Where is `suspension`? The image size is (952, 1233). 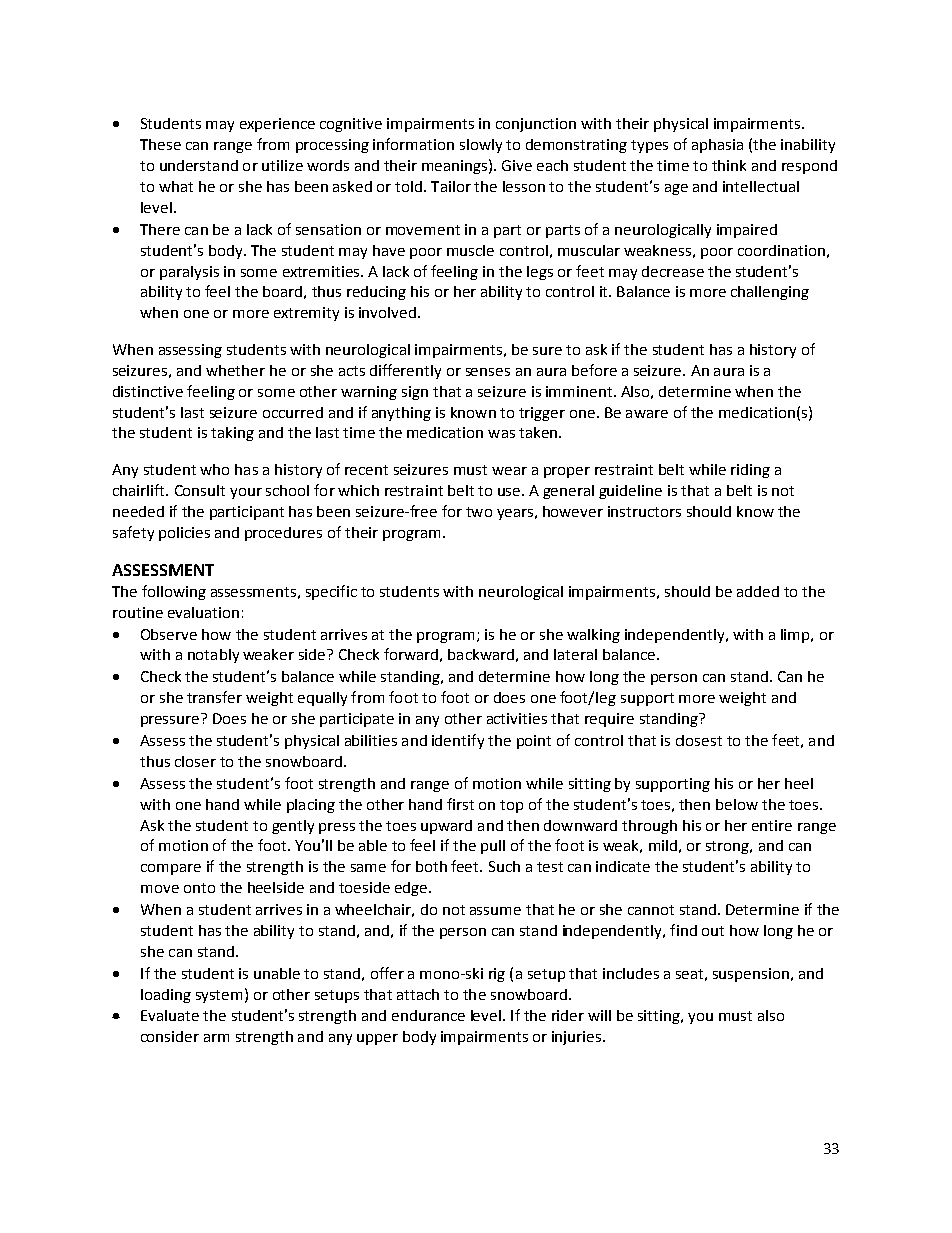 suspension is located at coordinates (751, 975).
